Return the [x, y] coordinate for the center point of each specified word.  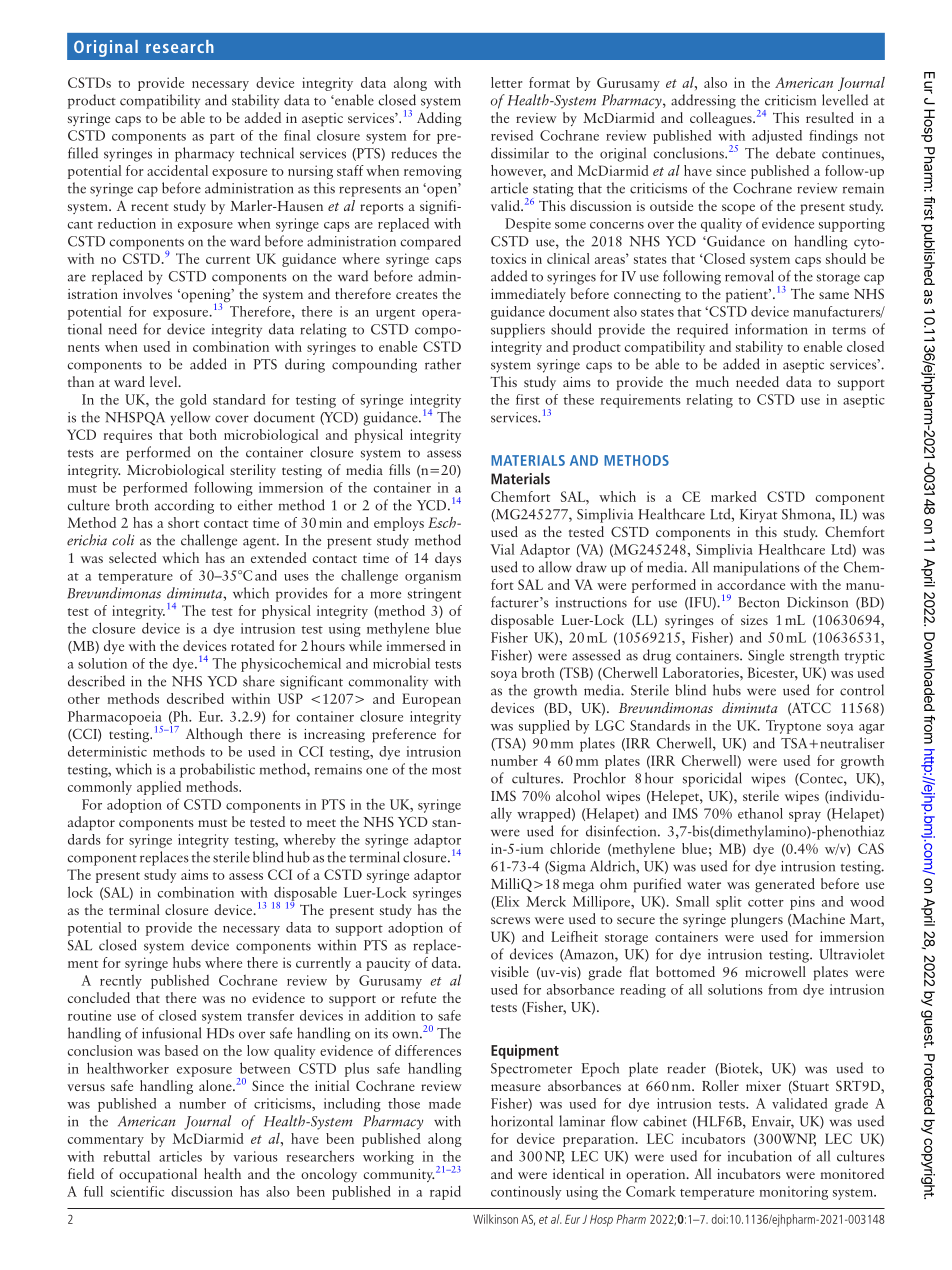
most [446, 771]
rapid [445, 1192]
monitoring [794, 1193]
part [222, 138]
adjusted [777, 137]
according [184, 506]
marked [734, 496]
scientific [137, 1191]
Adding [439, 119]
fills [399, 469]
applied [159, 788]
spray [805, 817]
